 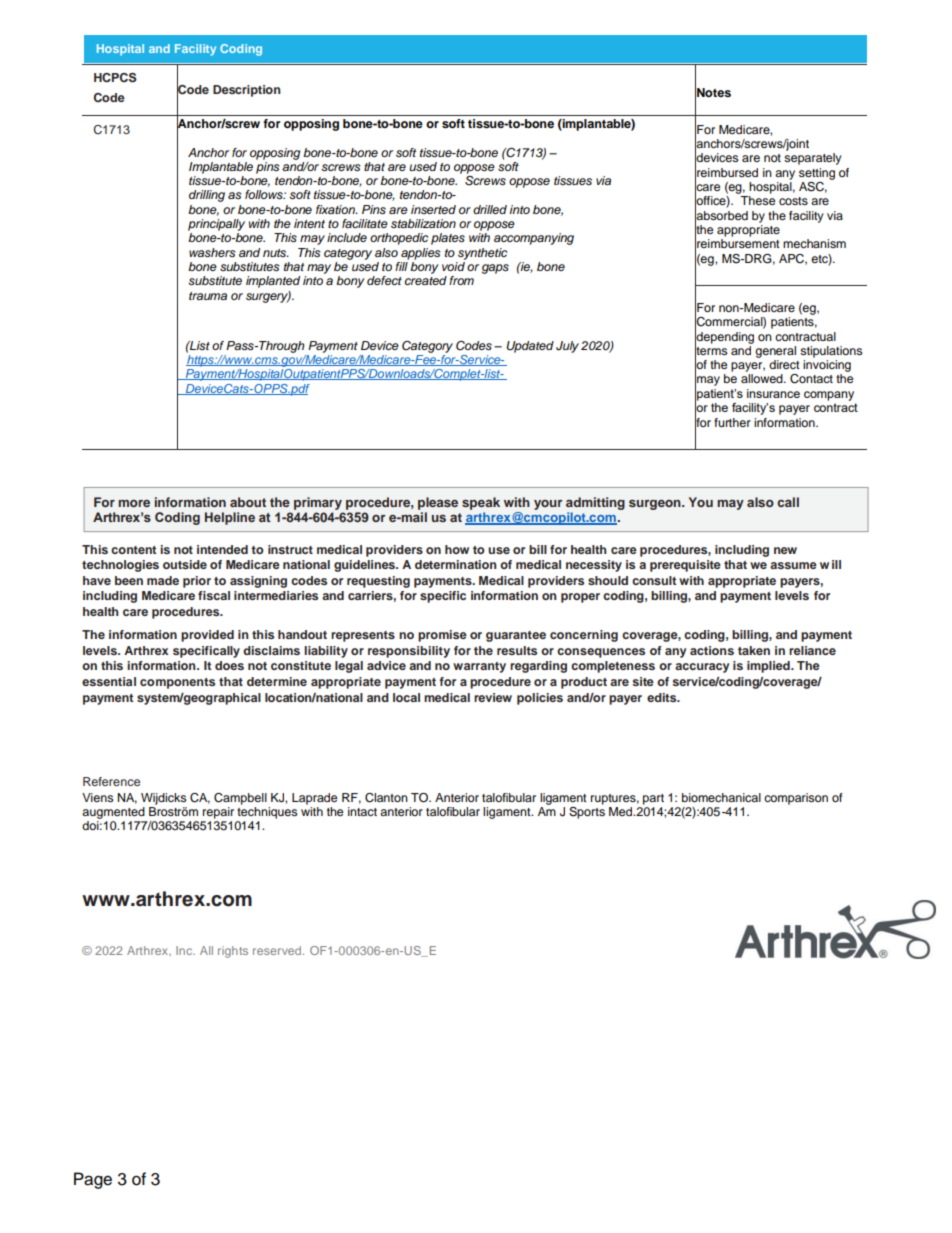 What do you see at coordinates (763, 378) in the document?
I see `allowed` at bounding box center [763, 378].
